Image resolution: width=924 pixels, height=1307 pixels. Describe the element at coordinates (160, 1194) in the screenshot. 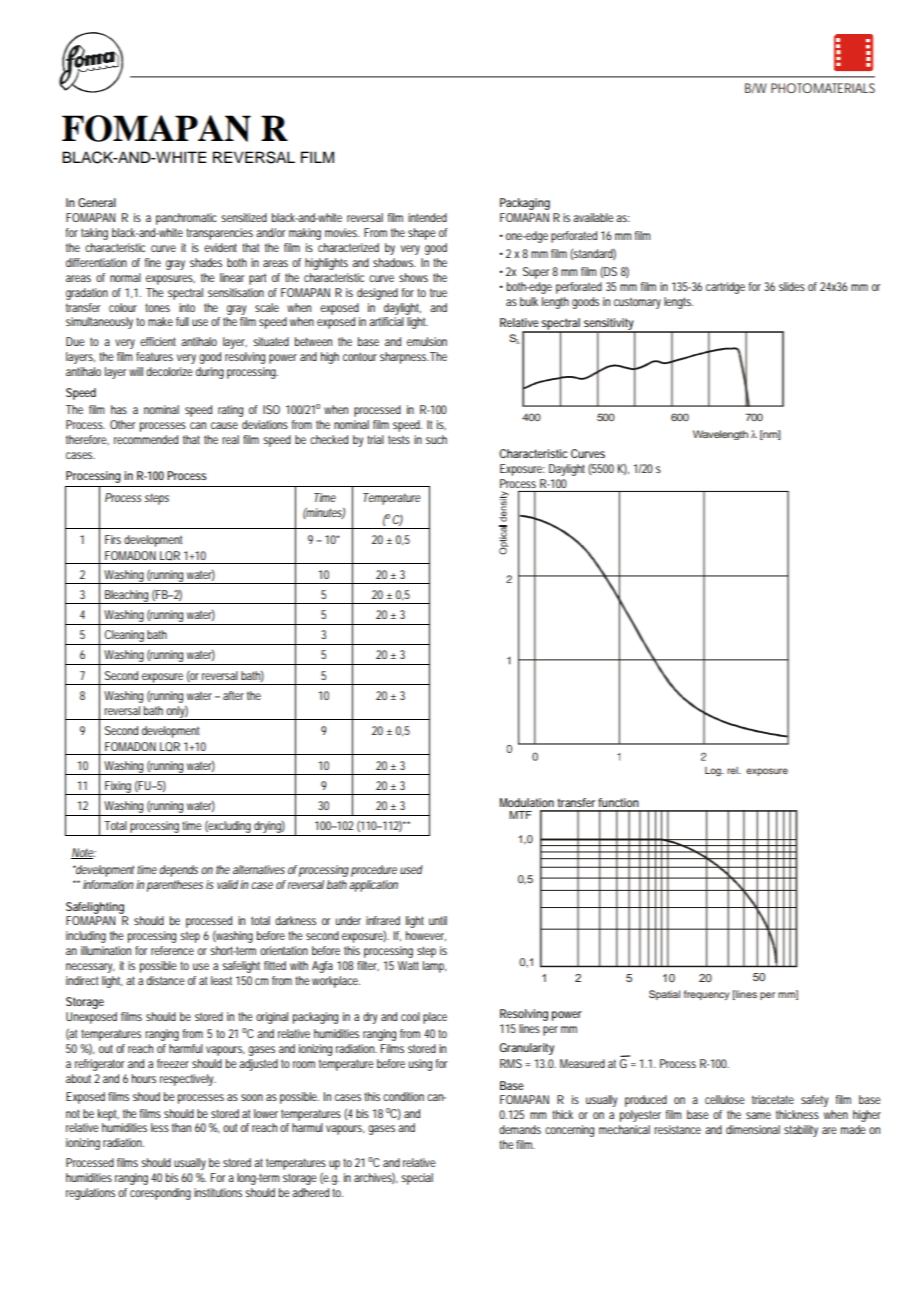

I see `coresponding` at that location.
